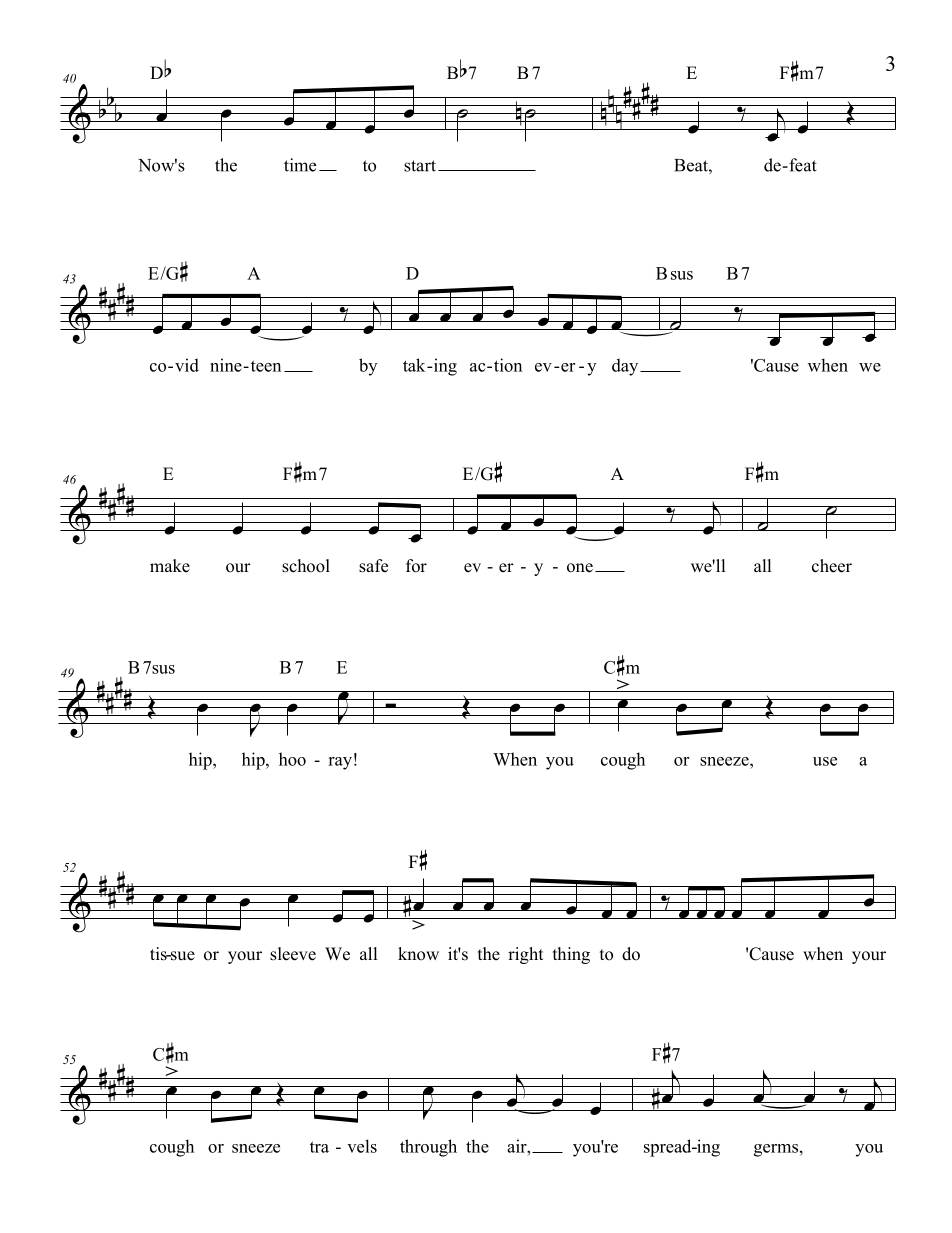 The width and height of the page is (952, 1233). What do you see at coordinates (319, 1147) in the page?
I see `tra` at bounding box center [319, 1147].
